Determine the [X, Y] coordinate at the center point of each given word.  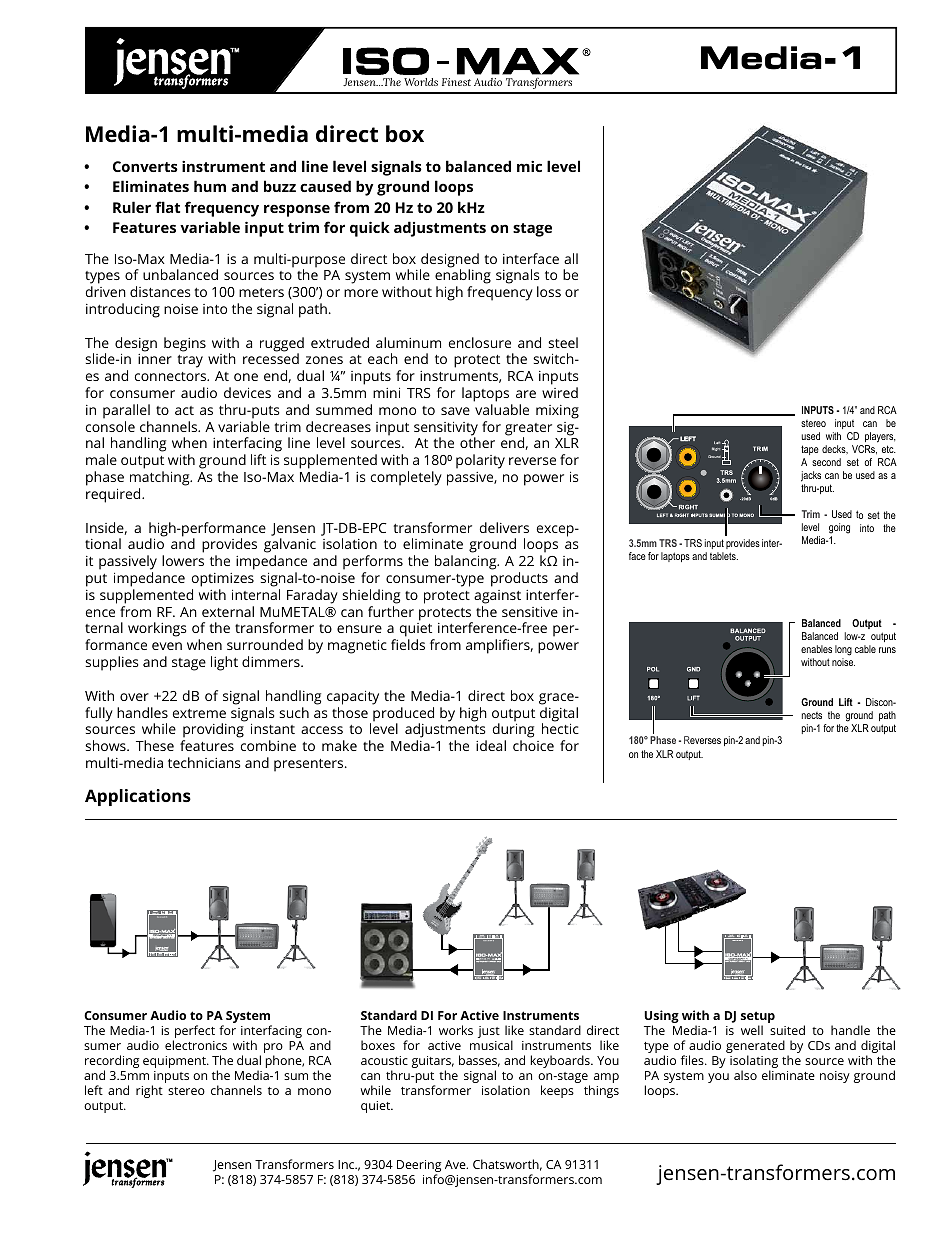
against [497, 597]
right [149, 1091]
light [224, 663]
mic [529, 166]
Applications [138, 797]
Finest [456, 82]
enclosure [480, 342]
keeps [557, 1091]
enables [816, 649]
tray [190, 361]
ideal [491, 745]
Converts [145, 166]
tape [810, 450]
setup [758, 1018]
